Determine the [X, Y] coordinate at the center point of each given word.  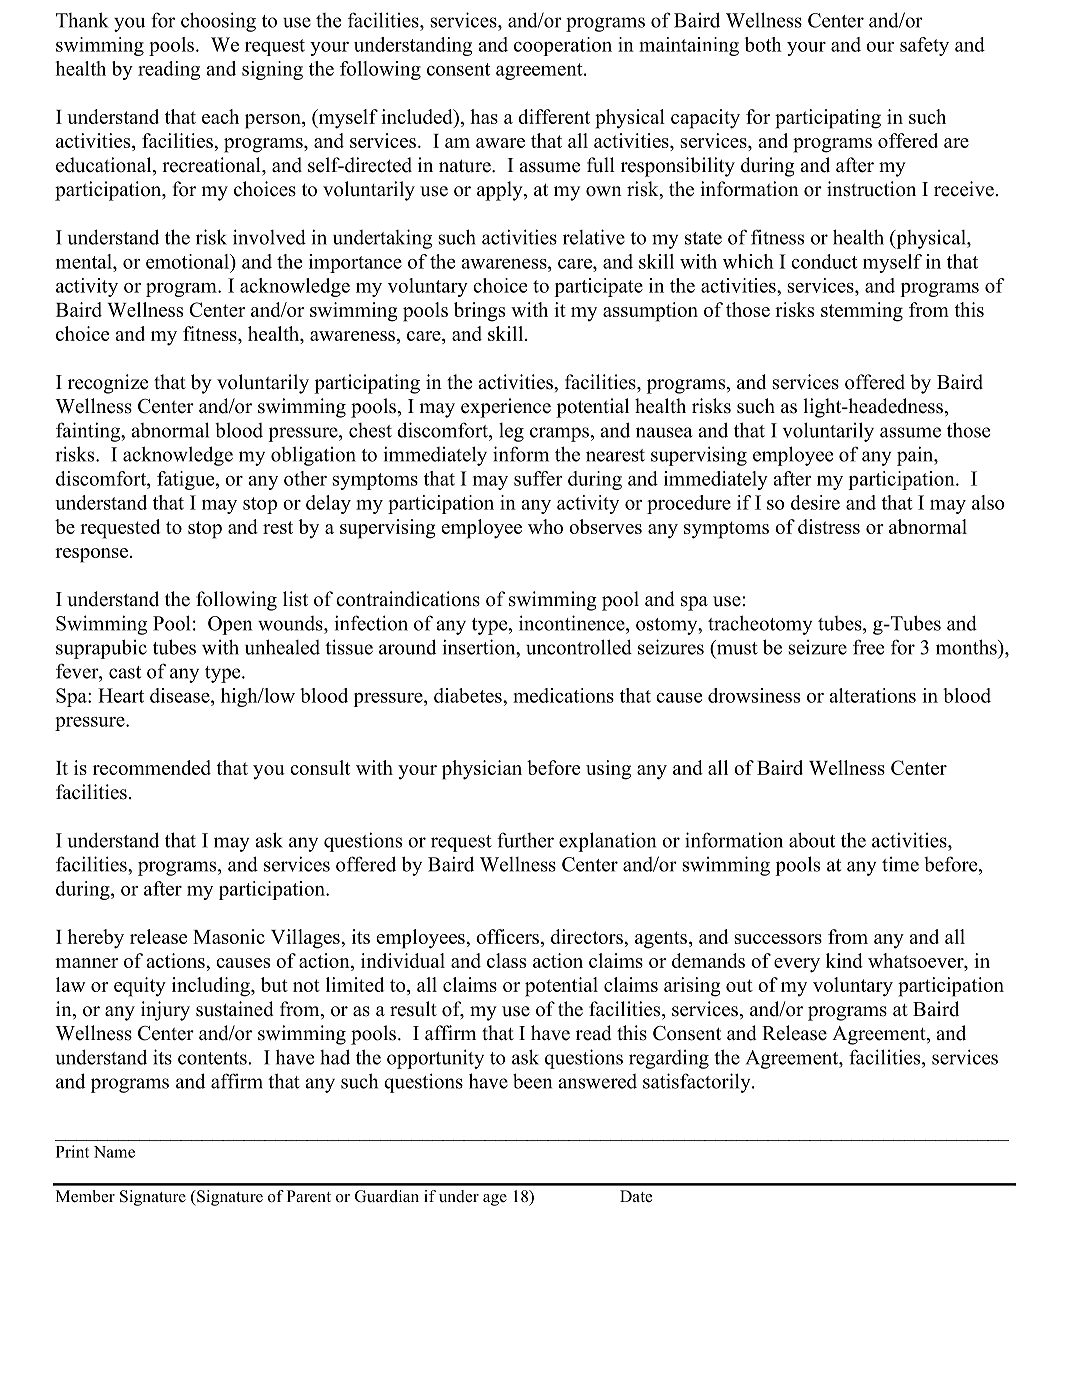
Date [636, 1196]
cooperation [563, 46]
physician [482, 770]
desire [815, 502]
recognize [108, 384]
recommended [152, 767]
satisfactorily [698, 1083]
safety [924, 46]
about [812, 840]
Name [114, 1152]
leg [511, 432]
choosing [218, 22]
